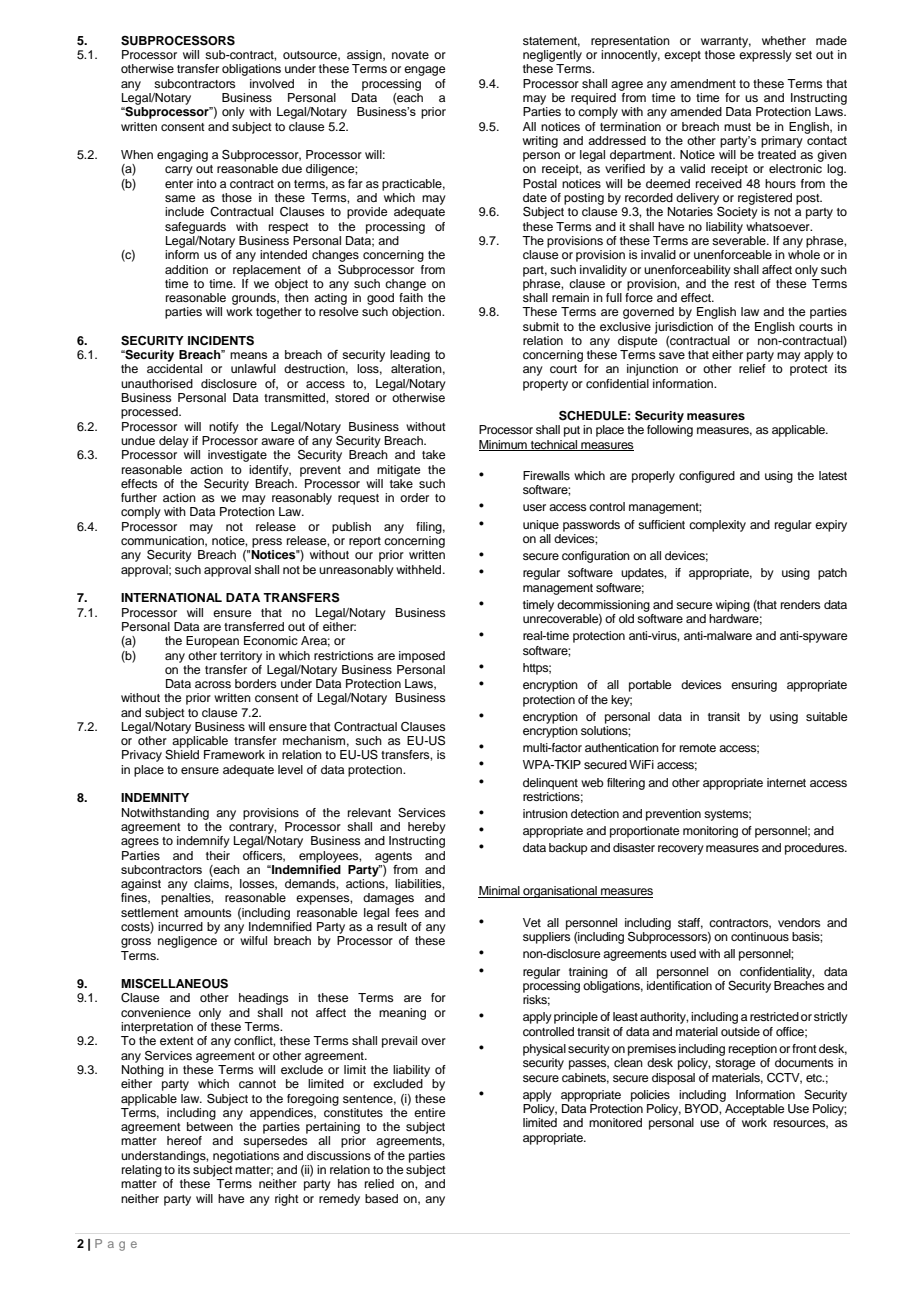 Image resolution: width=924 pixels, height=1308 pixels. What do you see at coordinates (429, 1112) in the page?
I see `entire` at bounding box center [429, 1112].
